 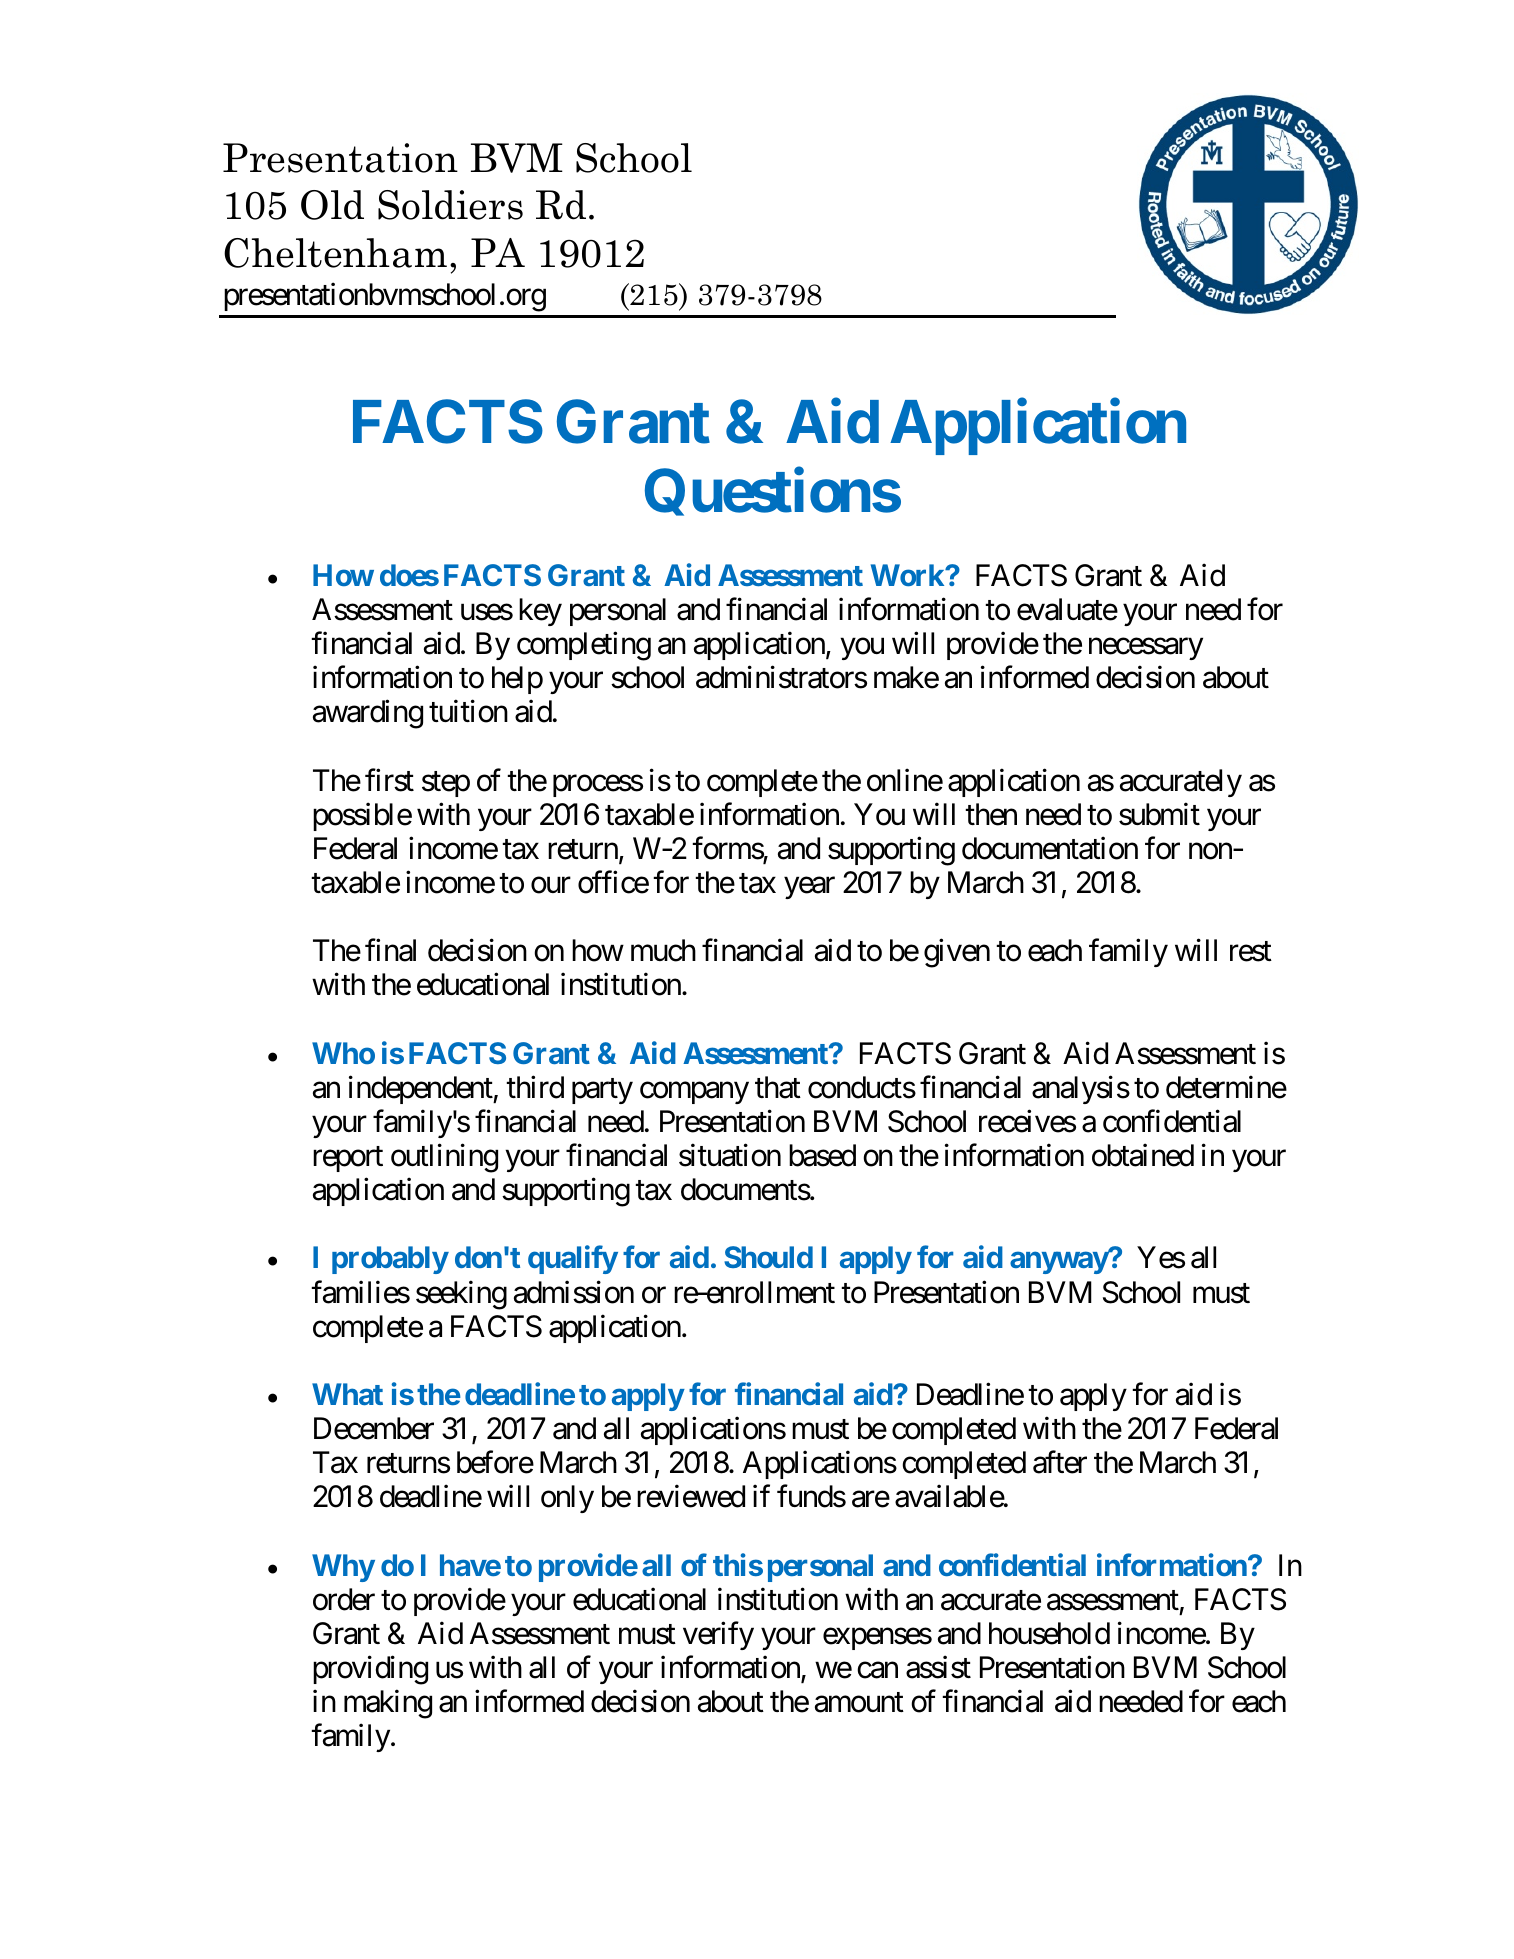 What do you see at coordinates (1146, 649) in the screenshot?
I see `necessary` at bounding box center [1146, 649].
